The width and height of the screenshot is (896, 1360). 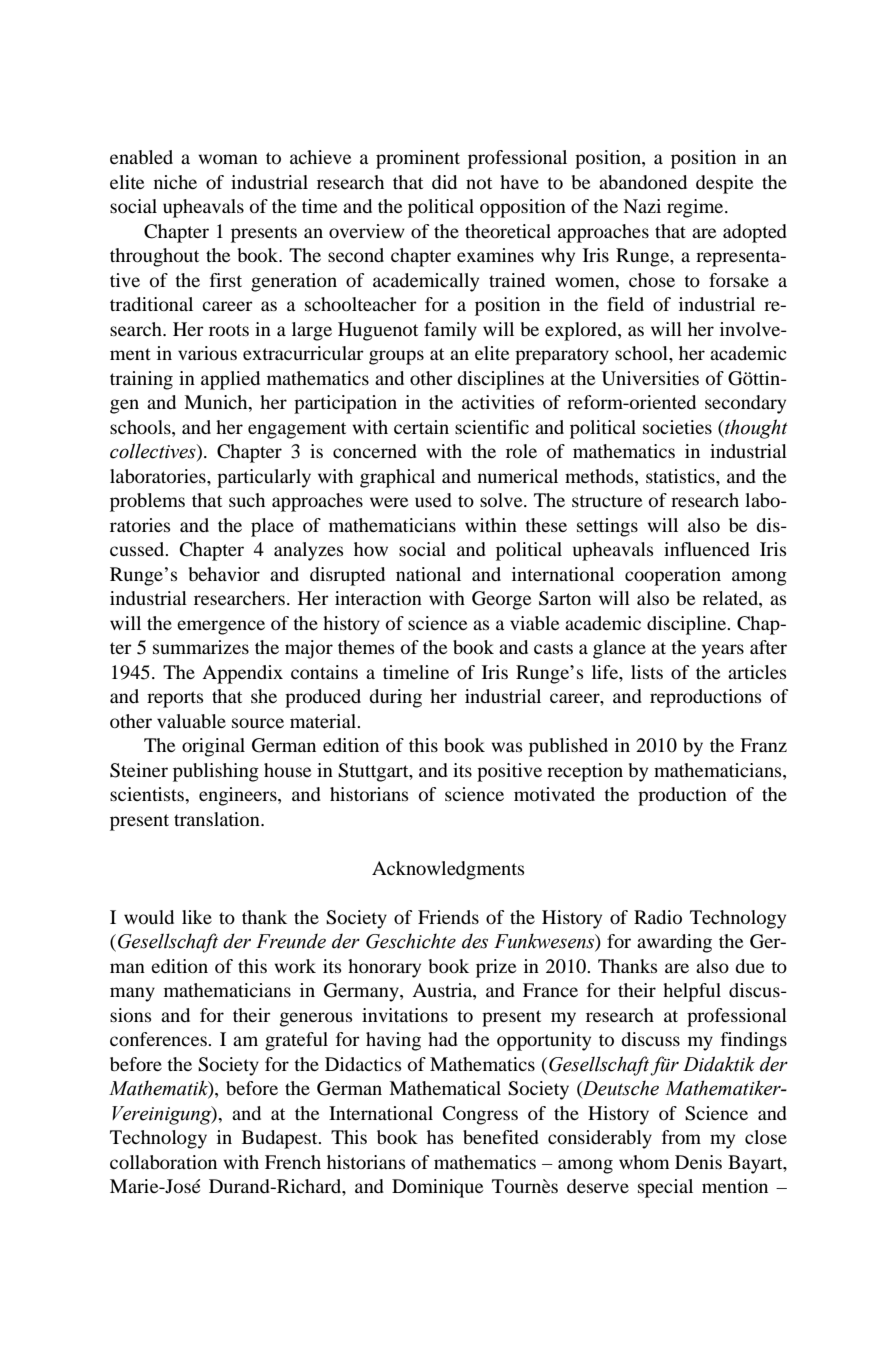 What do you see at coordinates (448, 917) in the screenshot?
I see `Friends` at bounding box center [448, 917].
